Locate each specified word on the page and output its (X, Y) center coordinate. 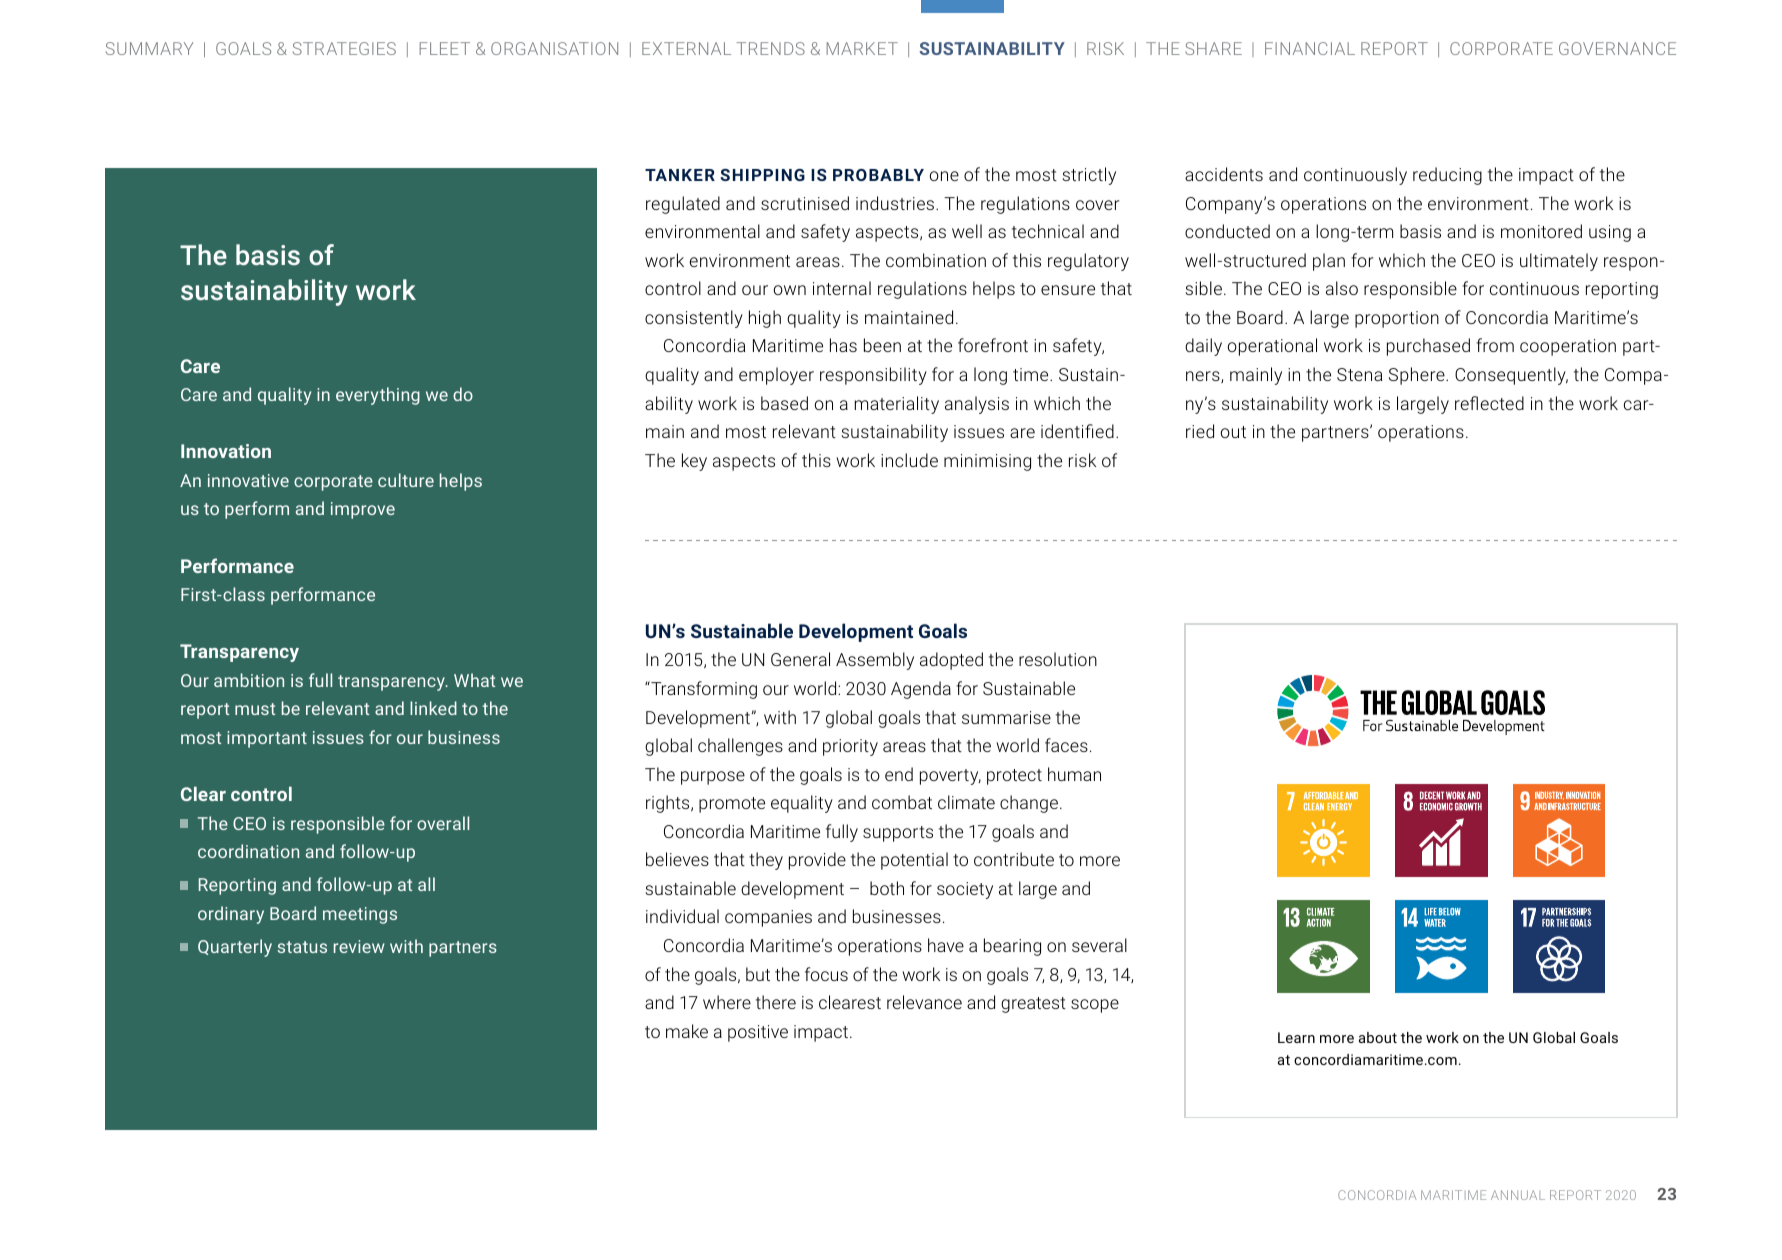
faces (1066, 745)
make (687, 1031)
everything (378, 396)
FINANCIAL (1310, 48)
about (1378, 1037)
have (946, 945)
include (909, 460)
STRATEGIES (344, 48)
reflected (1489, 403)
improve (363, 510)
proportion (1397, 319)
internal (842, 288)
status (302, 947)
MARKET (862, 48)
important (267, 739)
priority (850, 747)
